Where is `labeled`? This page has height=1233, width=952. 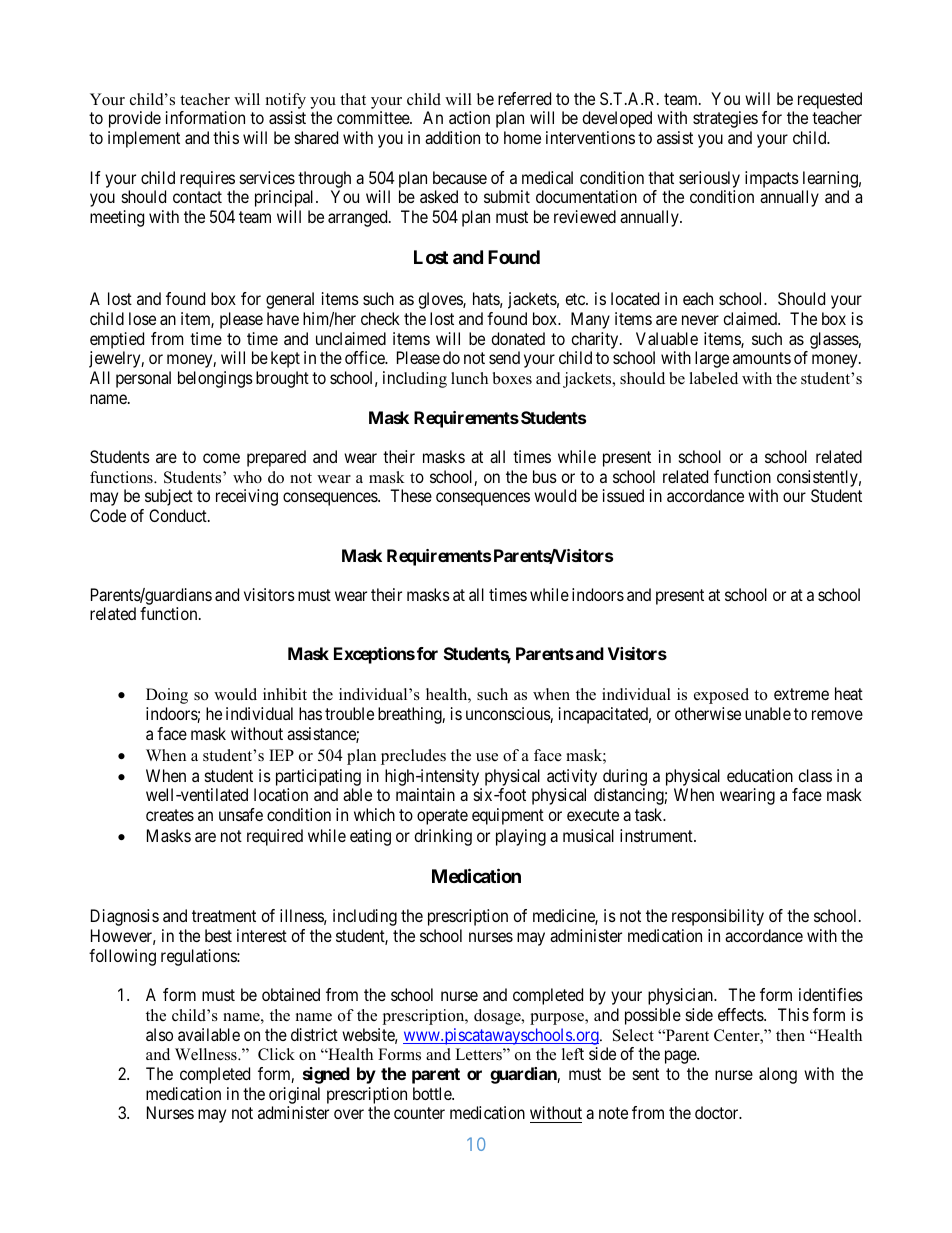
labeled is located at coordinates (713, 378).
